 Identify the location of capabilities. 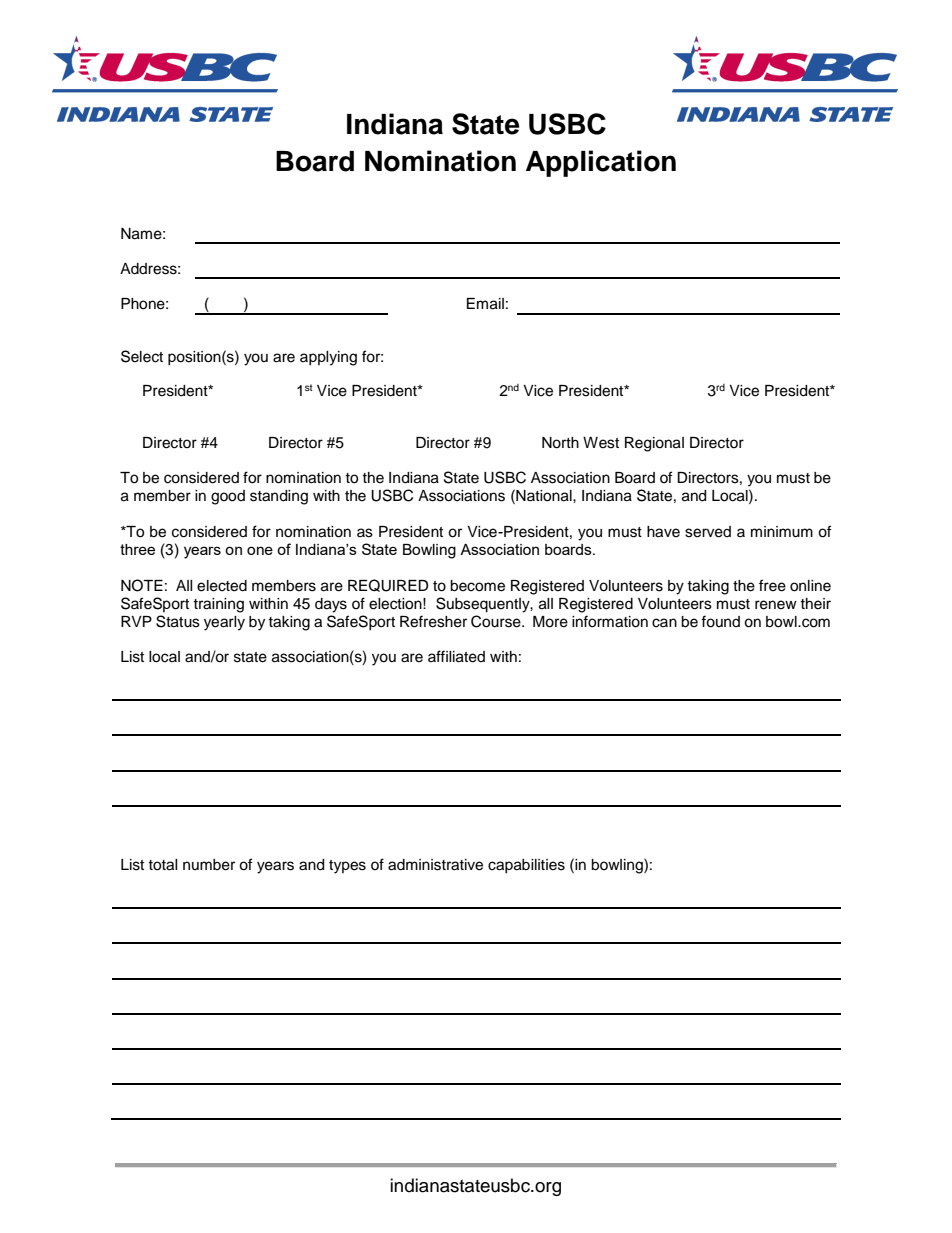
(526, 866).
